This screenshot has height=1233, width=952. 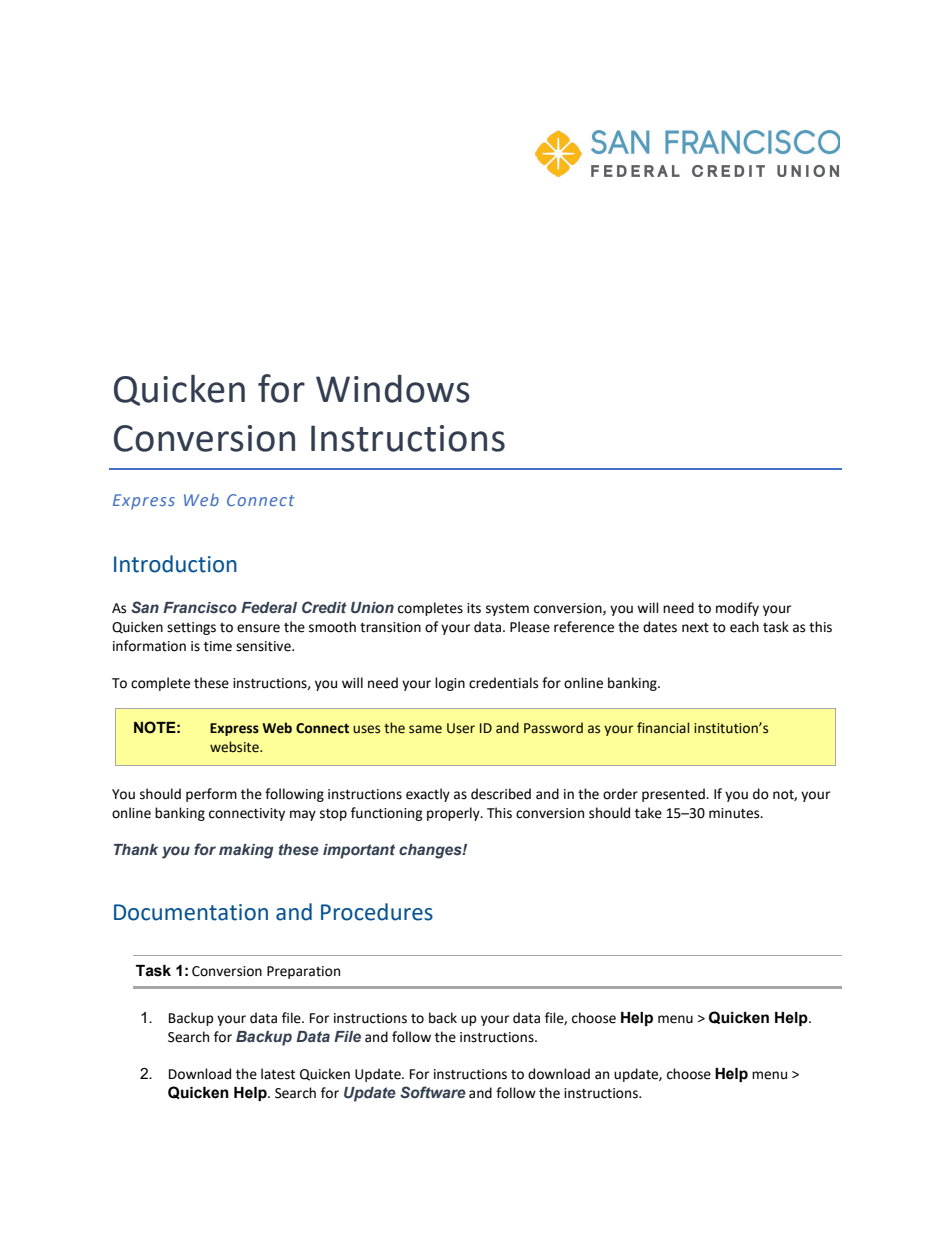 I want to click on take, so click(x=648, y=813).
